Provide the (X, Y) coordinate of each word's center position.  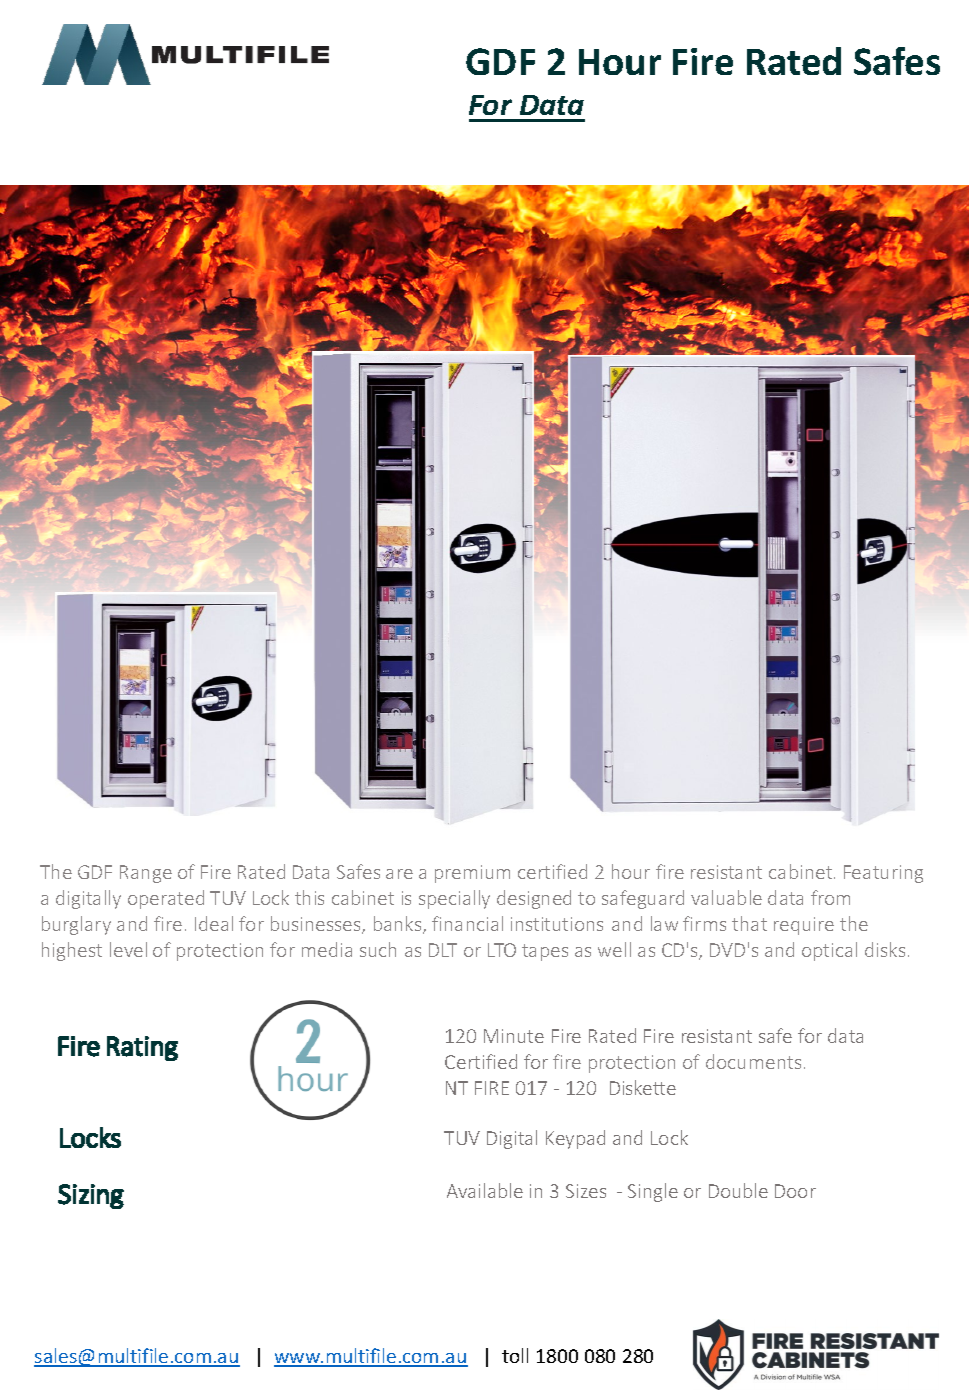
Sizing (91, 1196)
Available (485, 1190)
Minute (514, 1036)
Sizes (586, 1191)
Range (146, 874)
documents (753, 1061)
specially (454, 899)
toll (515, 1355)
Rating (142, 1048)
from (830, 897)
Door (795, 1191)
